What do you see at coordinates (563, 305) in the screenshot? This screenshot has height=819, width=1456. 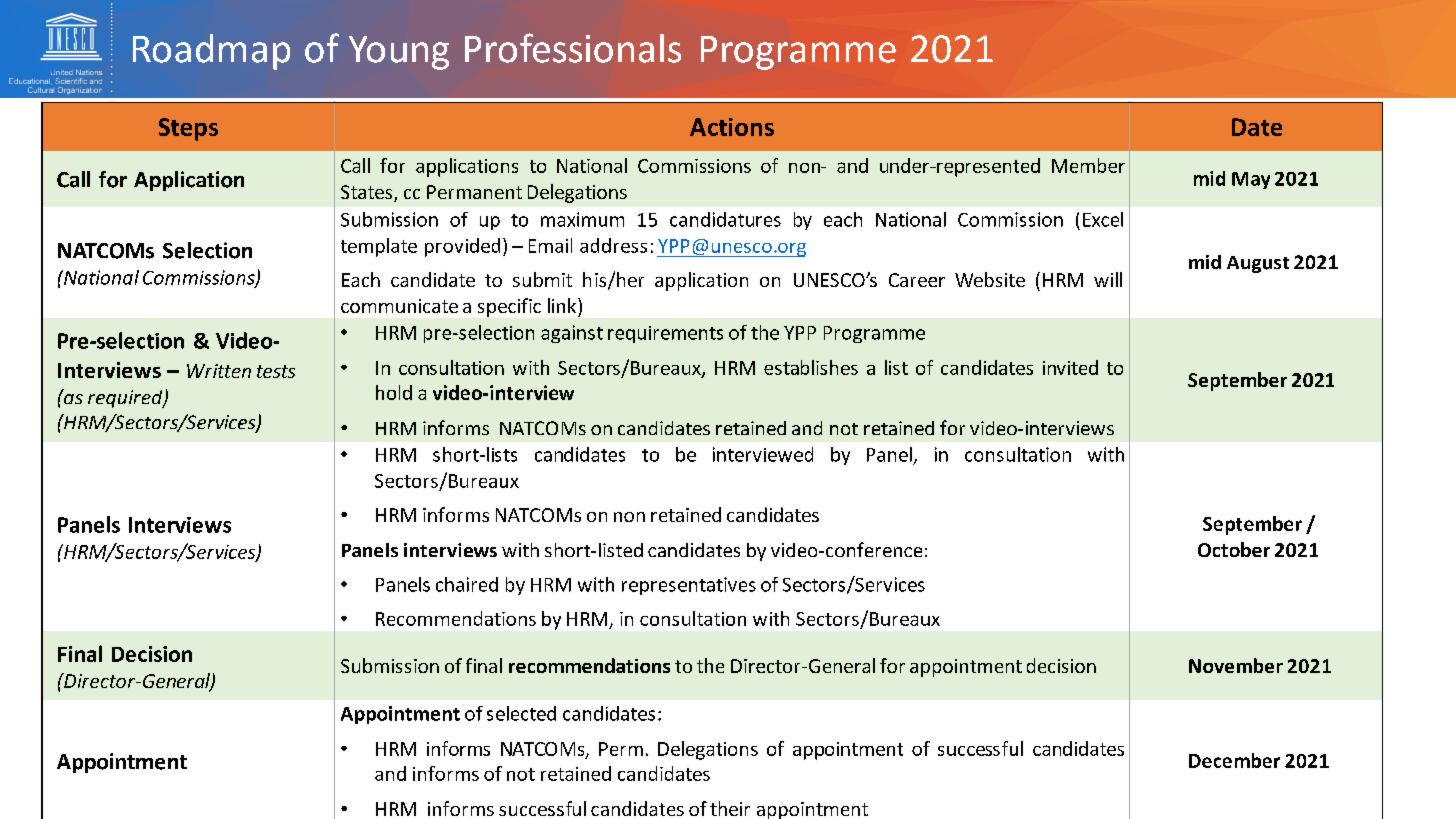 I see `link` at bounding box center [563, 305].
